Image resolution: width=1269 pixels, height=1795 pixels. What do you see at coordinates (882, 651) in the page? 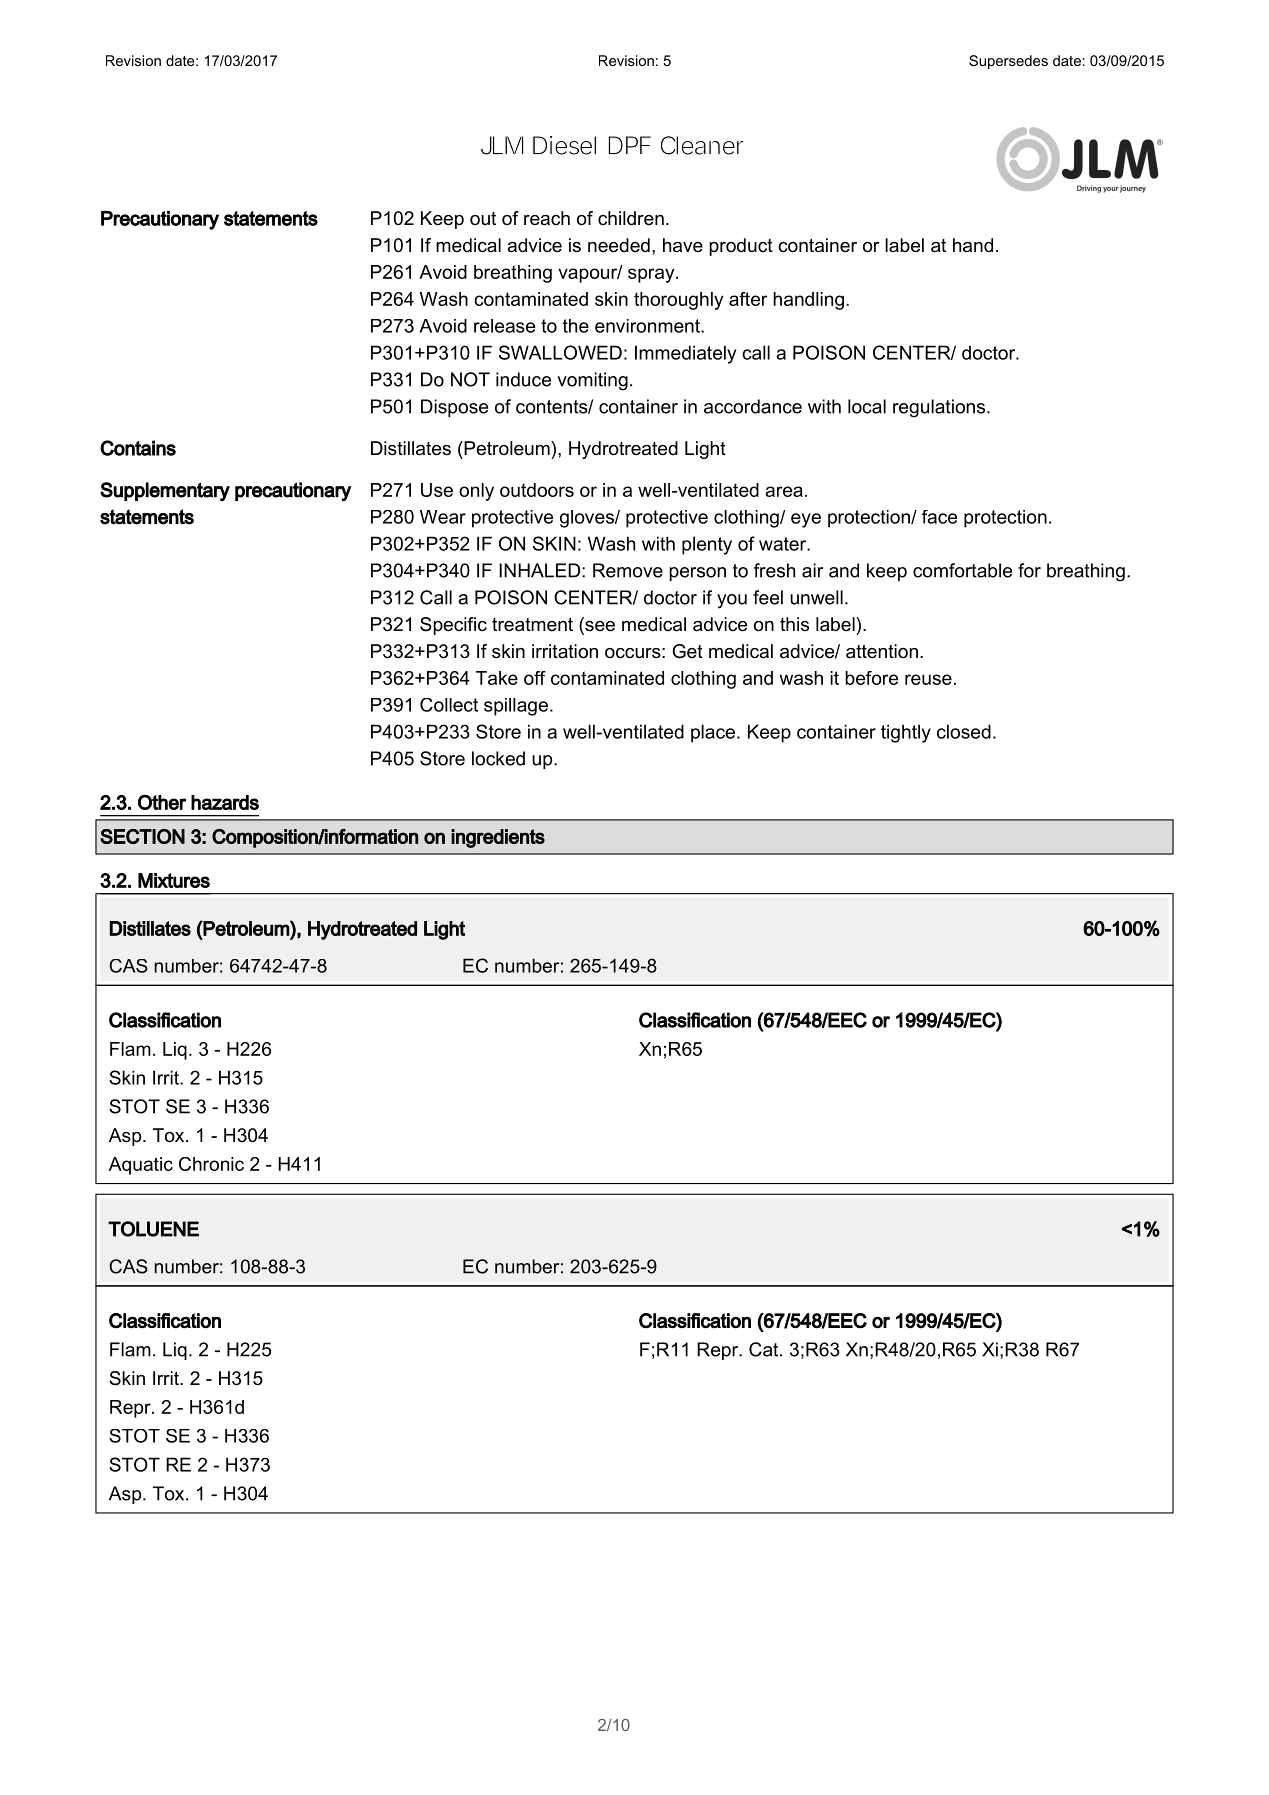
I see `attention` at bounding box center [882, 651].
